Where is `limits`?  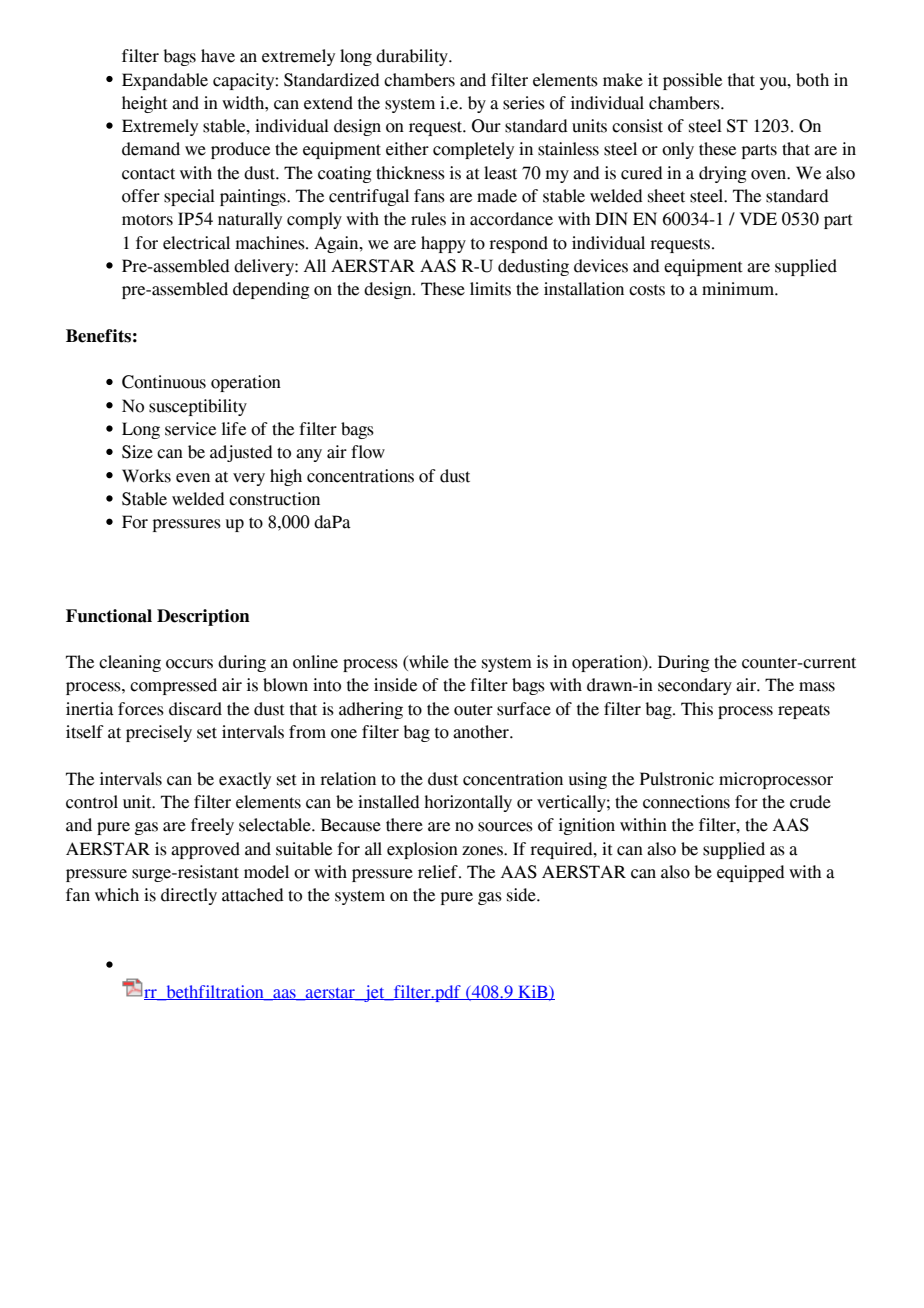 limits is located at coordinates (490, 289).
